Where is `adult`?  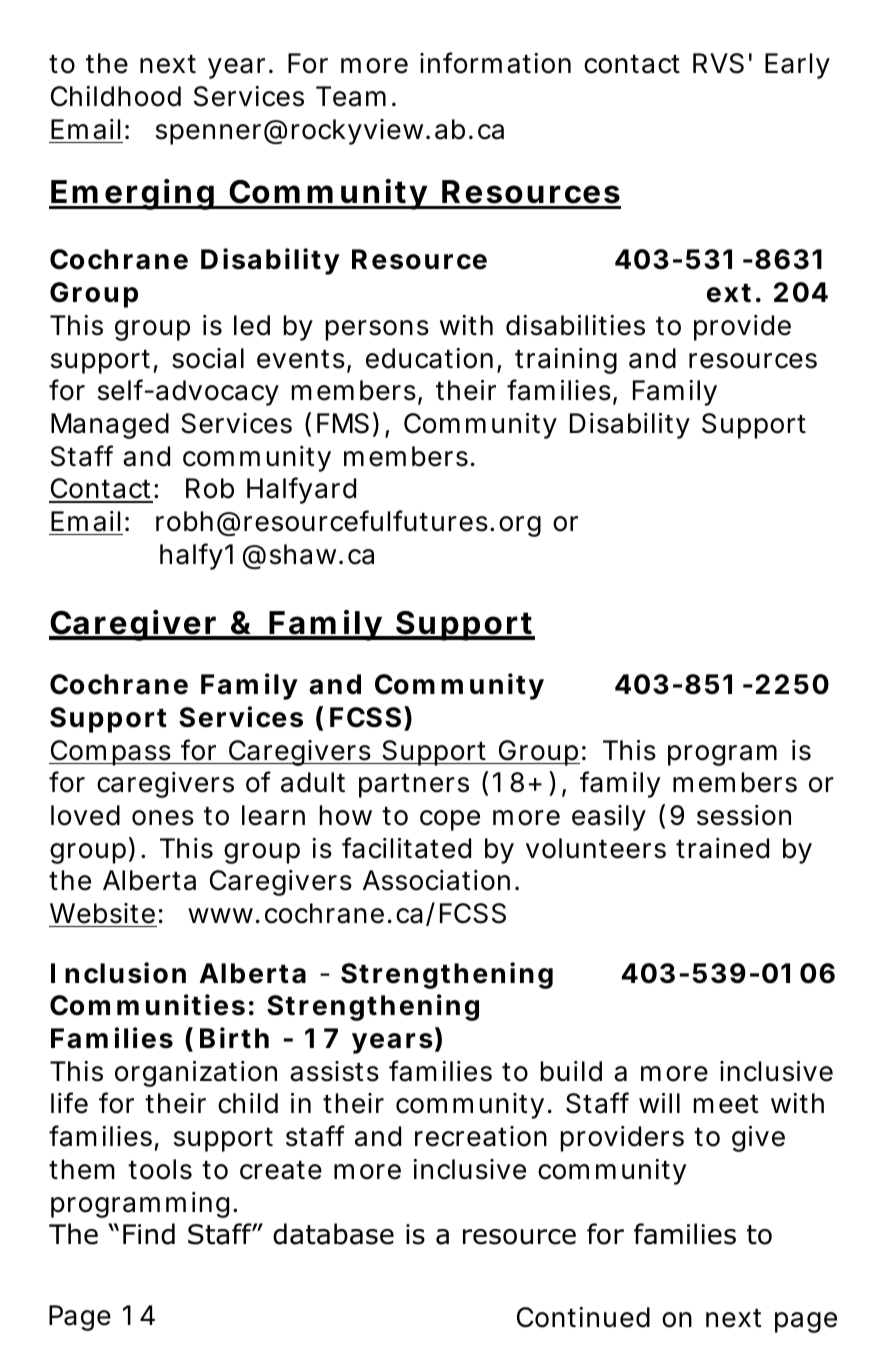 adult is located at coordinates (313, 782).
